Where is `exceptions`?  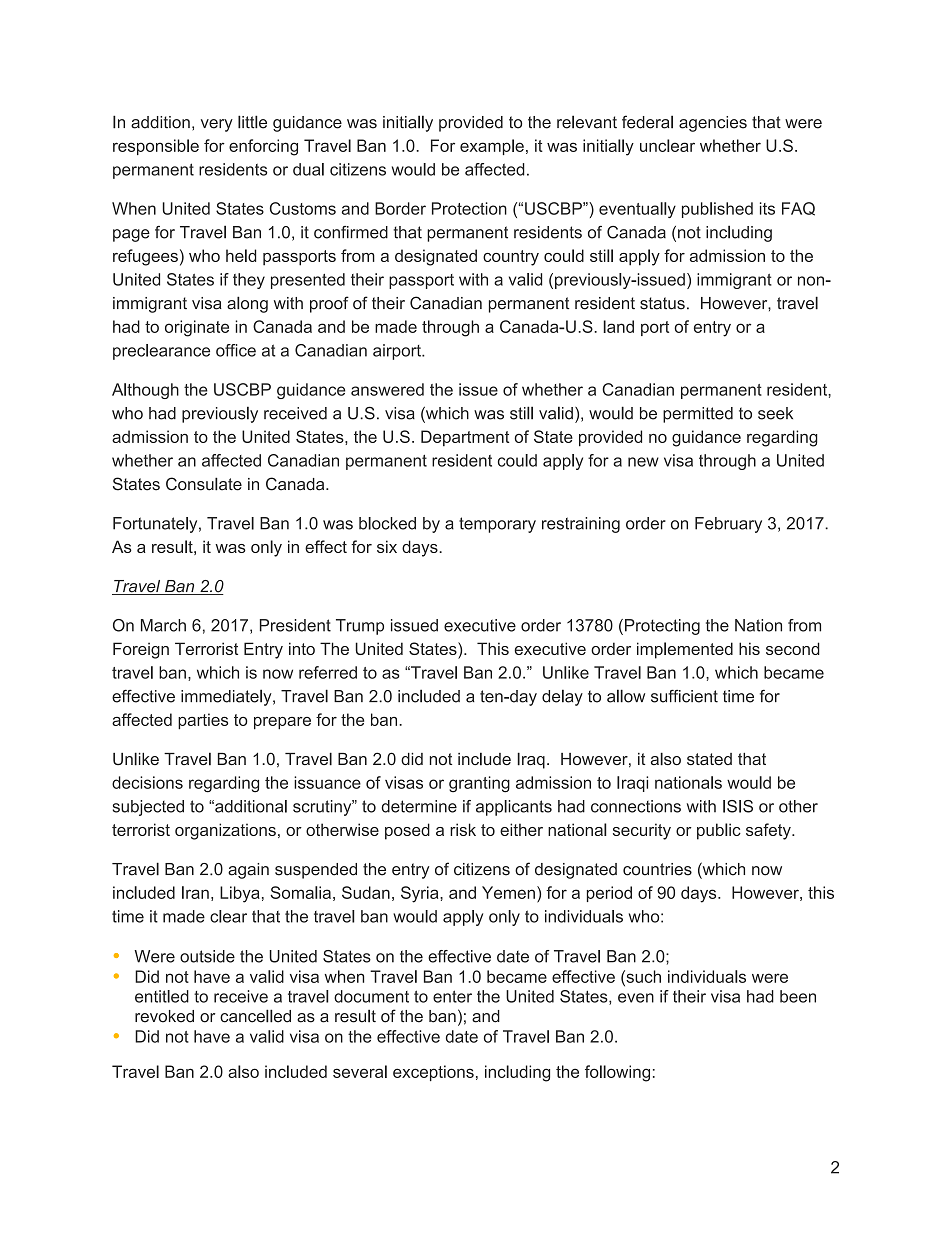 exceptions is located at coordinates (433, 1073).
